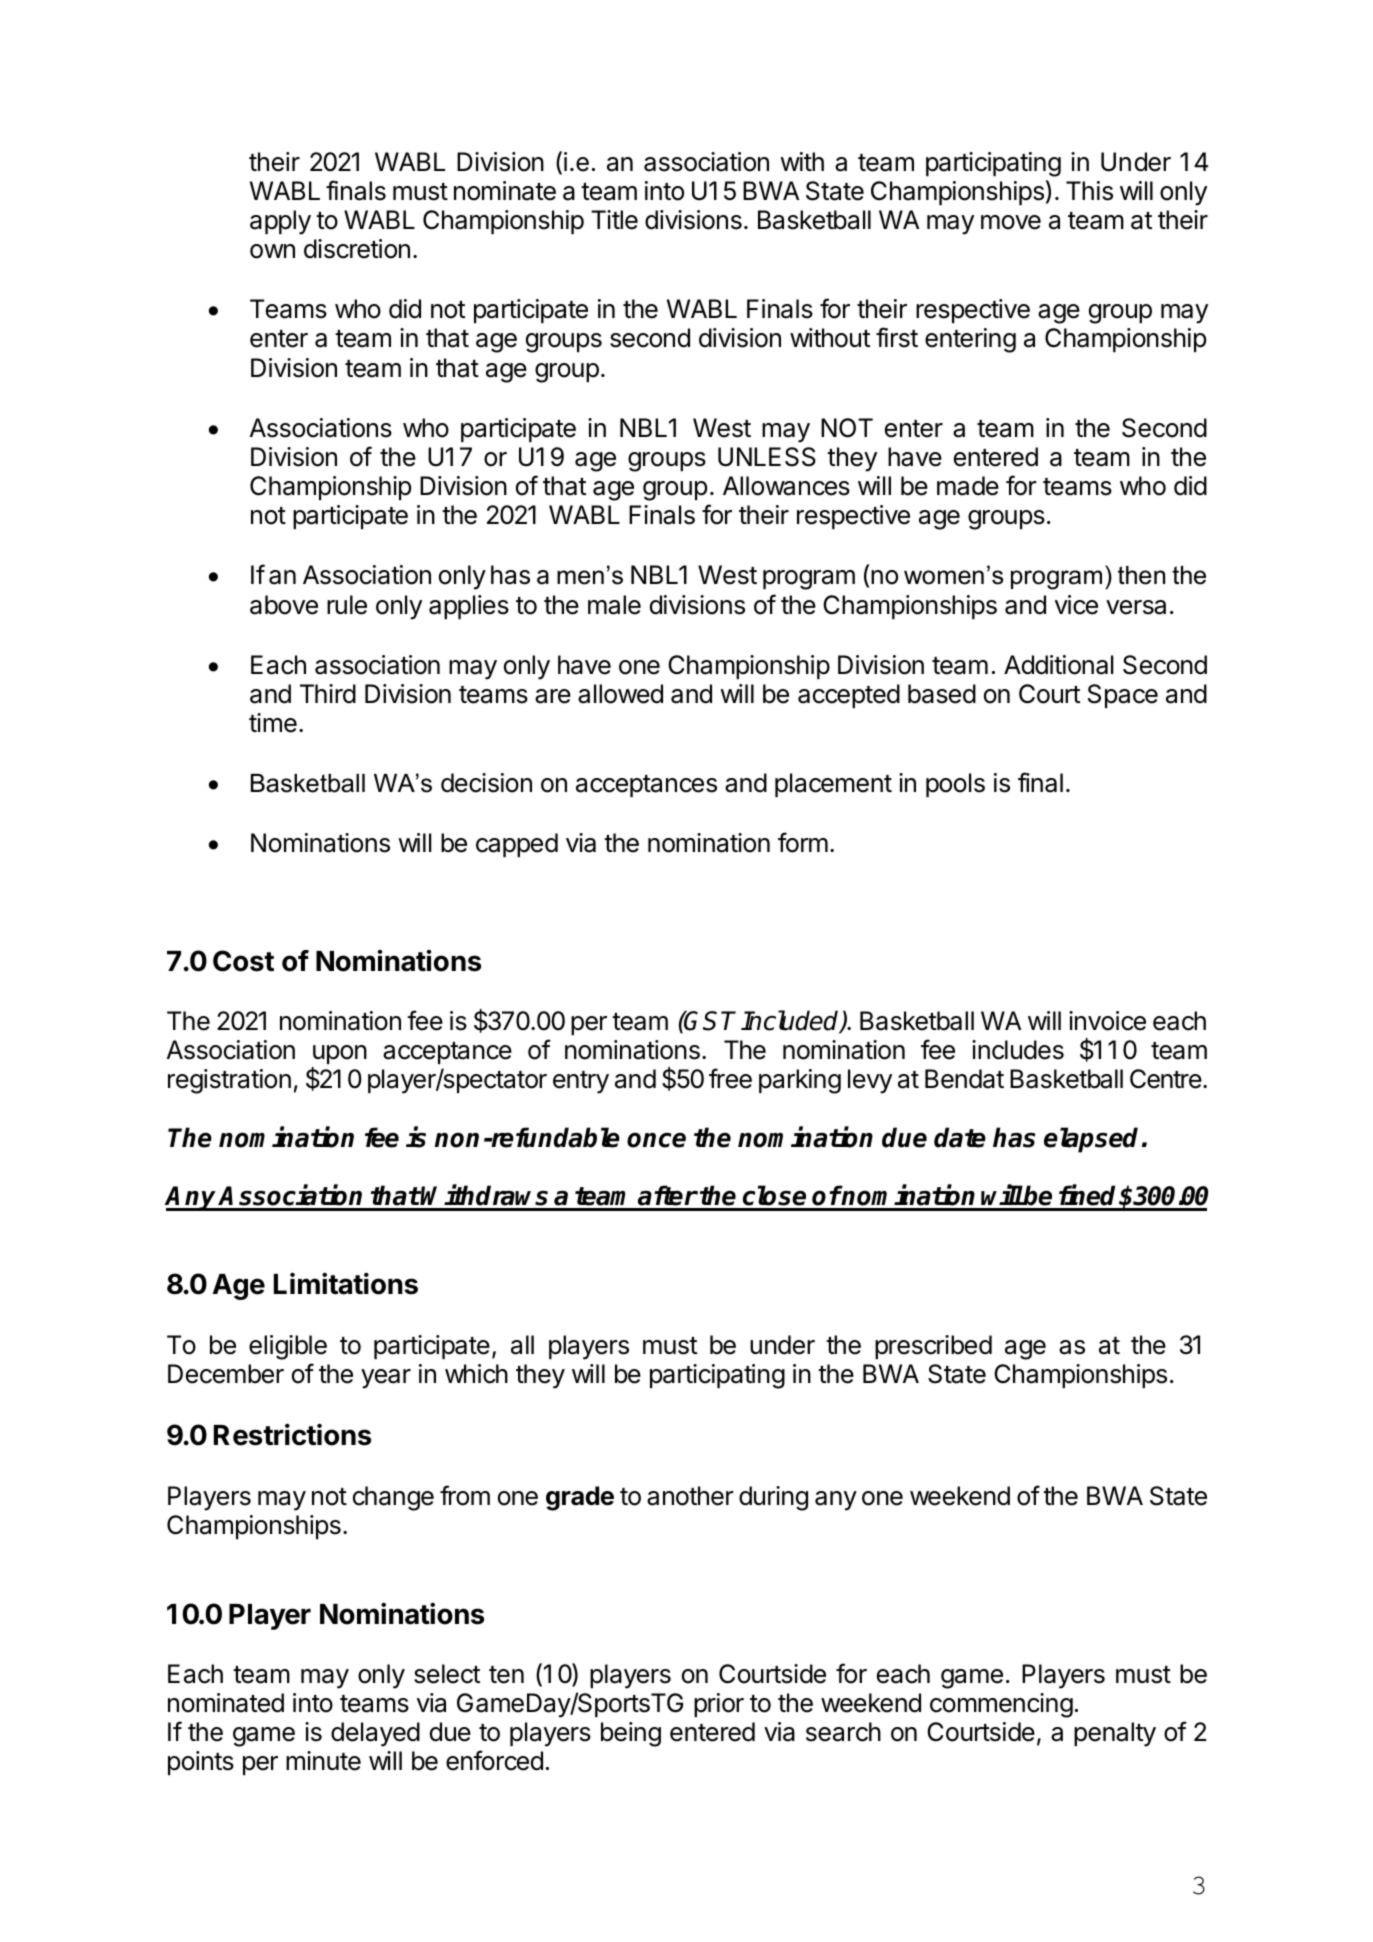 The image size is (1373, 1942). I want to click on move, so click(1011, 222).
